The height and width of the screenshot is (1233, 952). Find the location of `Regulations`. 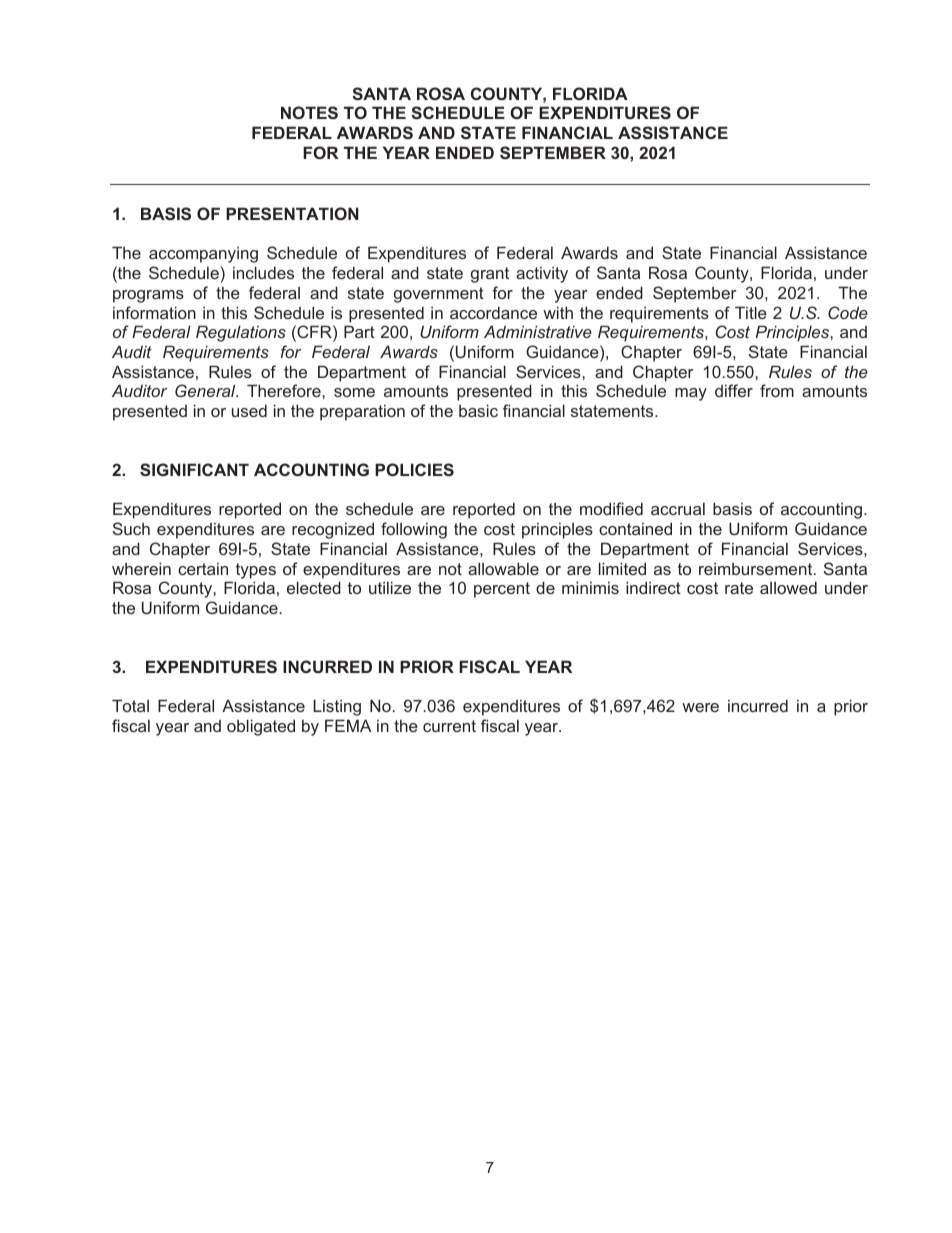

Regulations is located at coordinates (241, 333).
